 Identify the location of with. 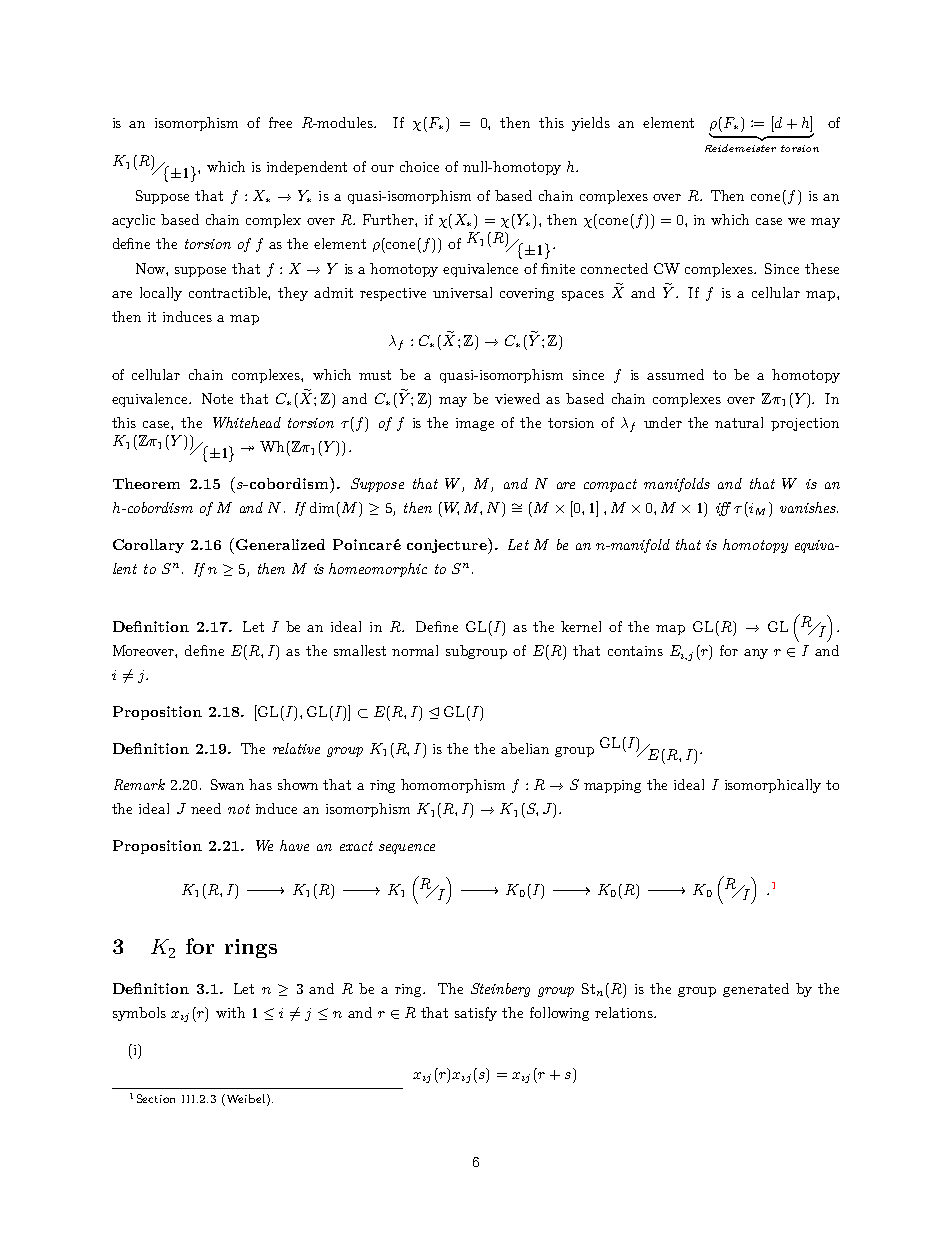
(230, 1012).
